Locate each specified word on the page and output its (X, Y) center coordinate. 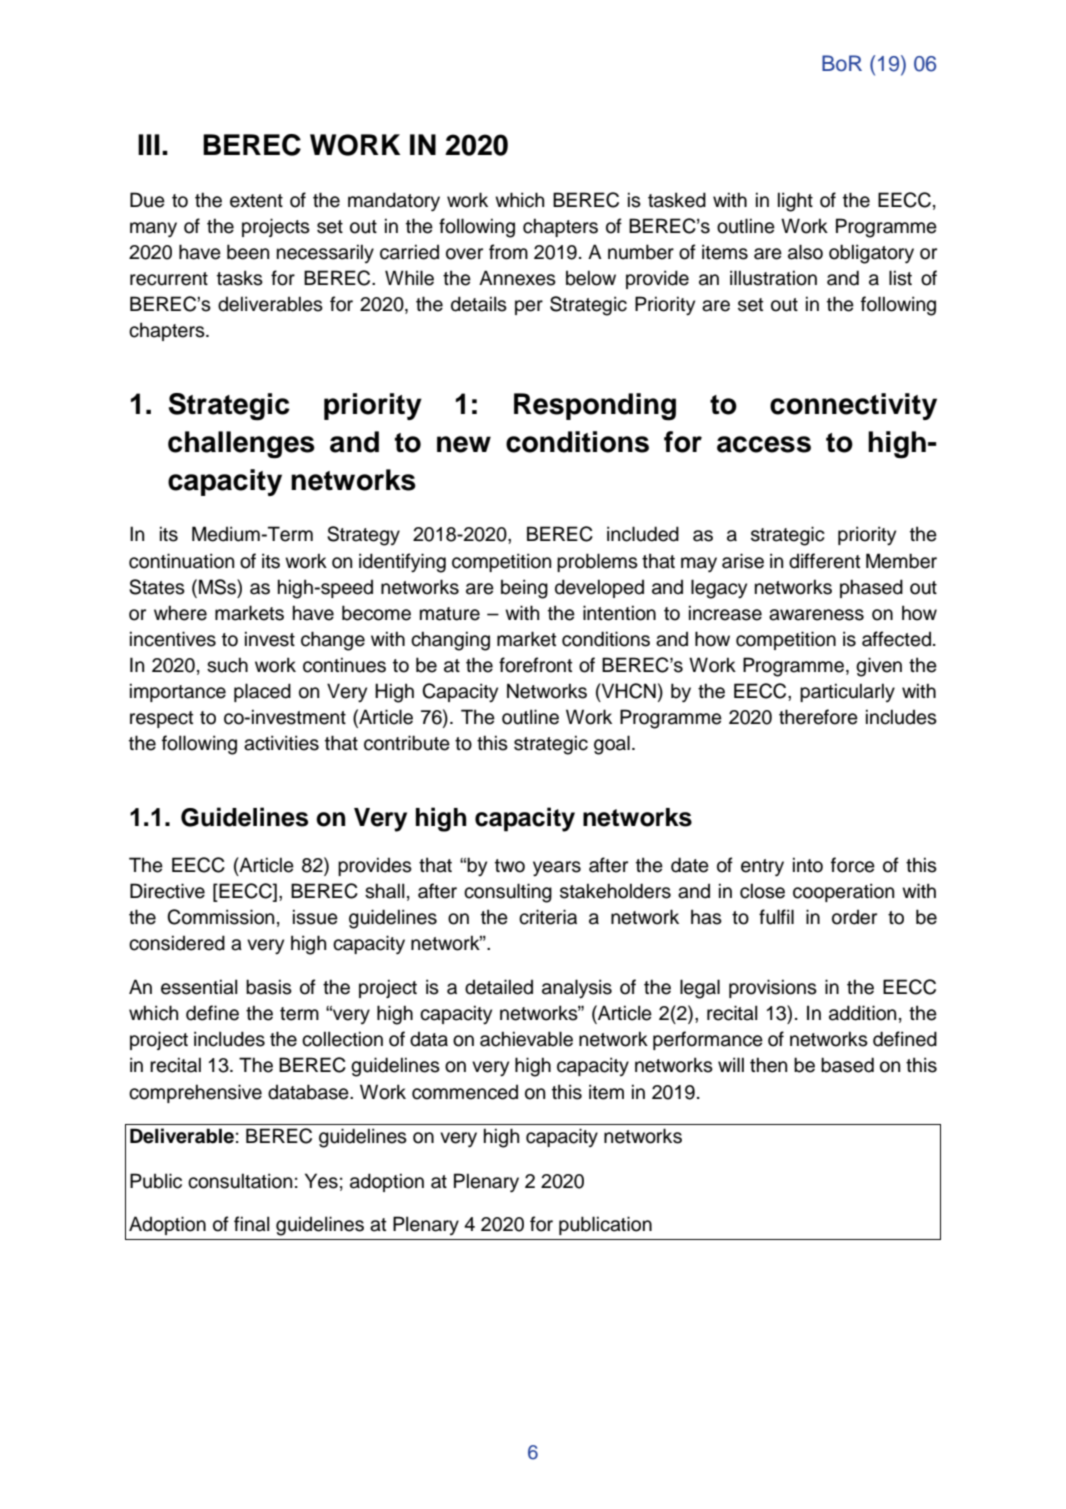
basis (269, 987)
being (524, 589)
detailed (499, 987)
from (508, 252)
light (795, 202)
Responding (595, 407)
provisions (773, 988)
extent (256, 201)
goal (612, 745)
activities (281, 743)
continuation (181, 561)
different (825, 561)
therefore (818, 717)
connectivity (853, 406)
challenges (241, 445)
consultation (240, 1181)
